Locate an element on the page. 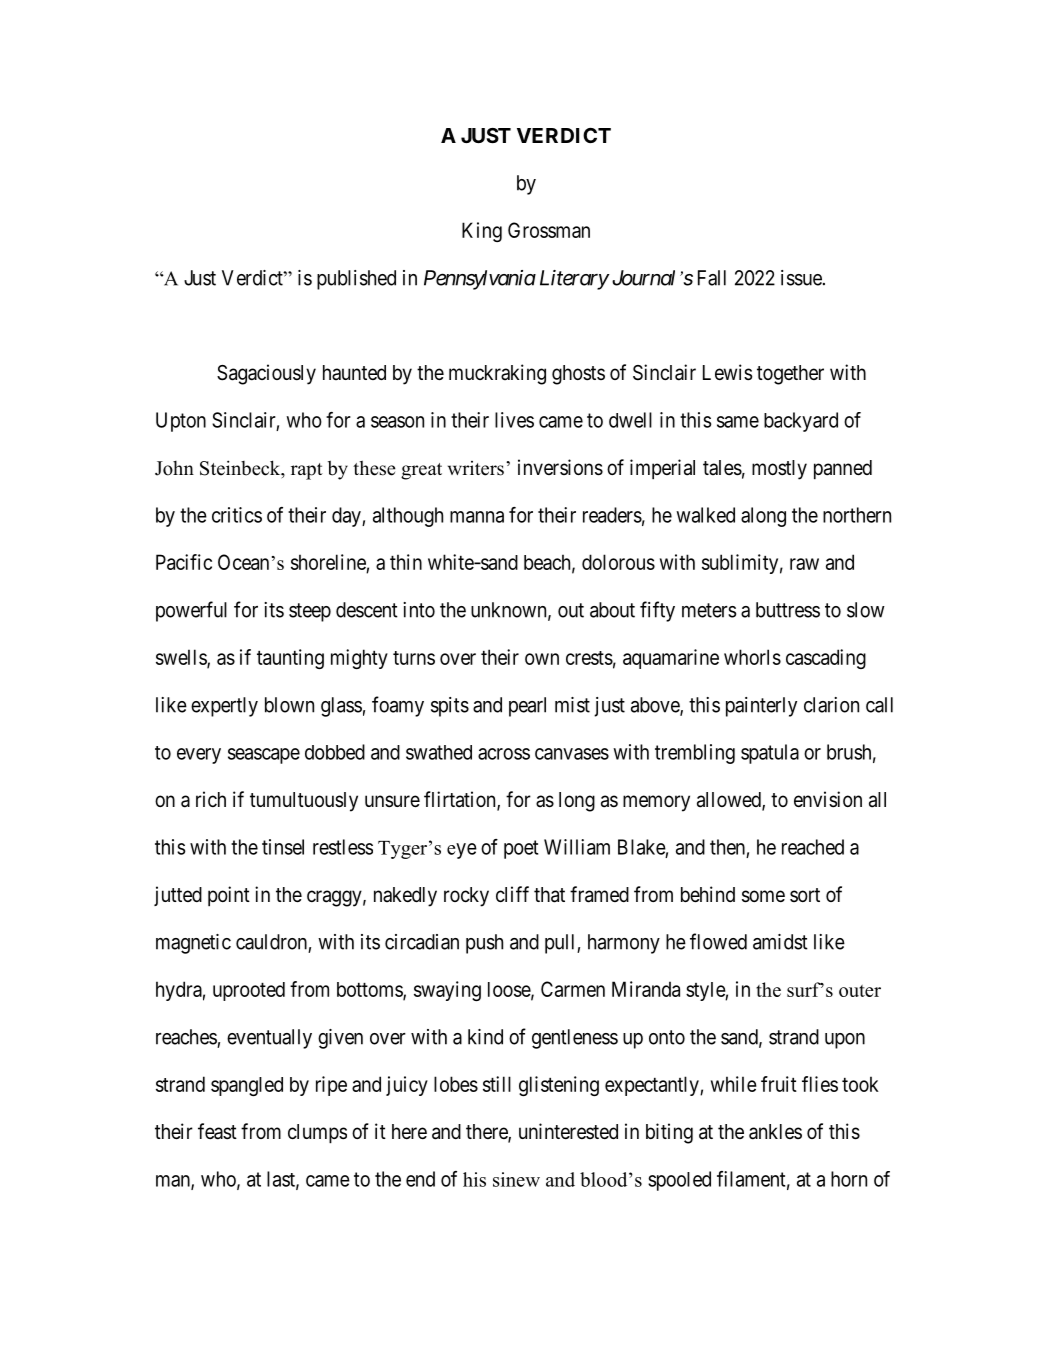 The image size is (1052, 1361). issue is located at coordinates (801, 278).
